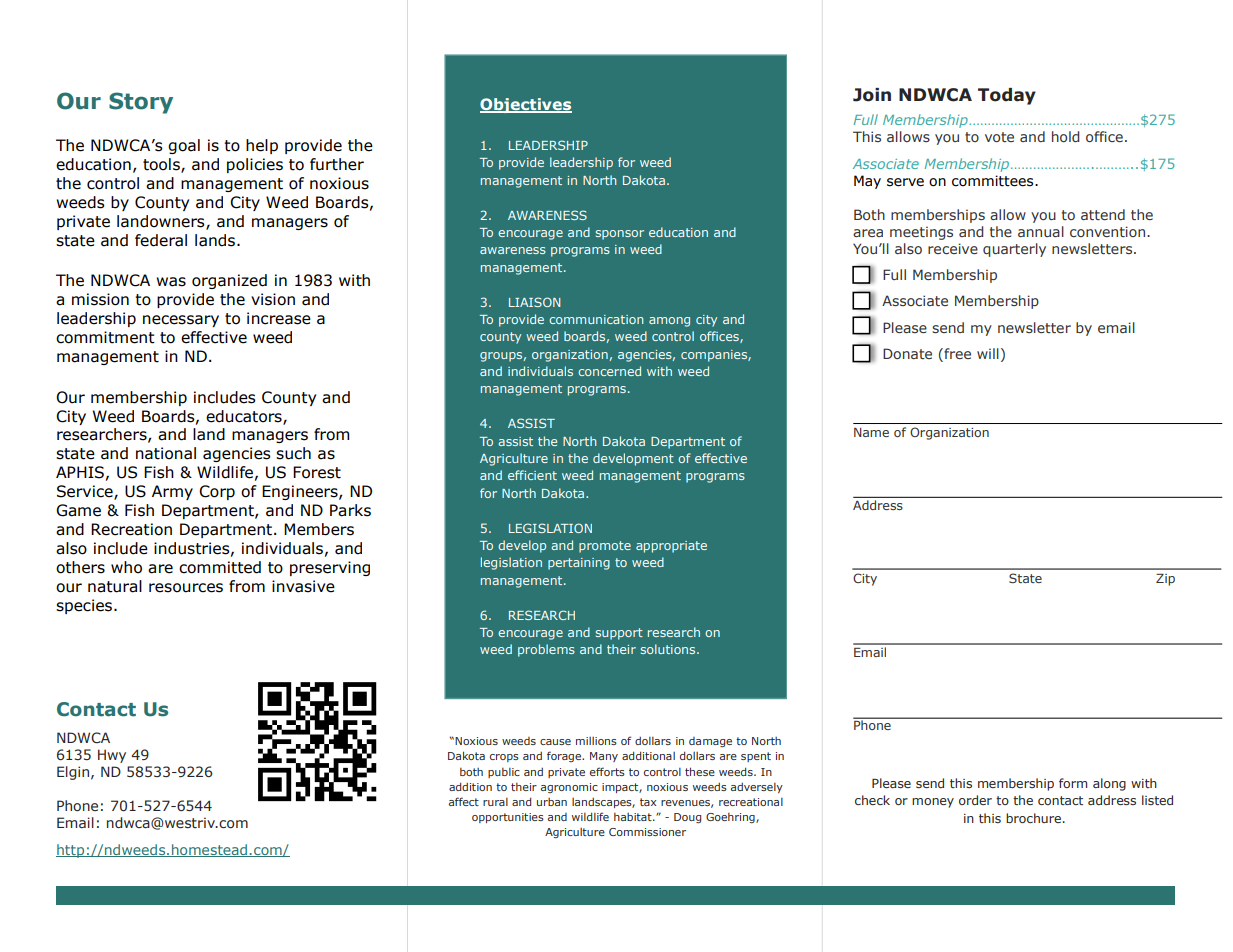 The width and height of the document is (1233, 952). Describe the element at coordinates (871, 432) in the document. I see `Name` at that location.
